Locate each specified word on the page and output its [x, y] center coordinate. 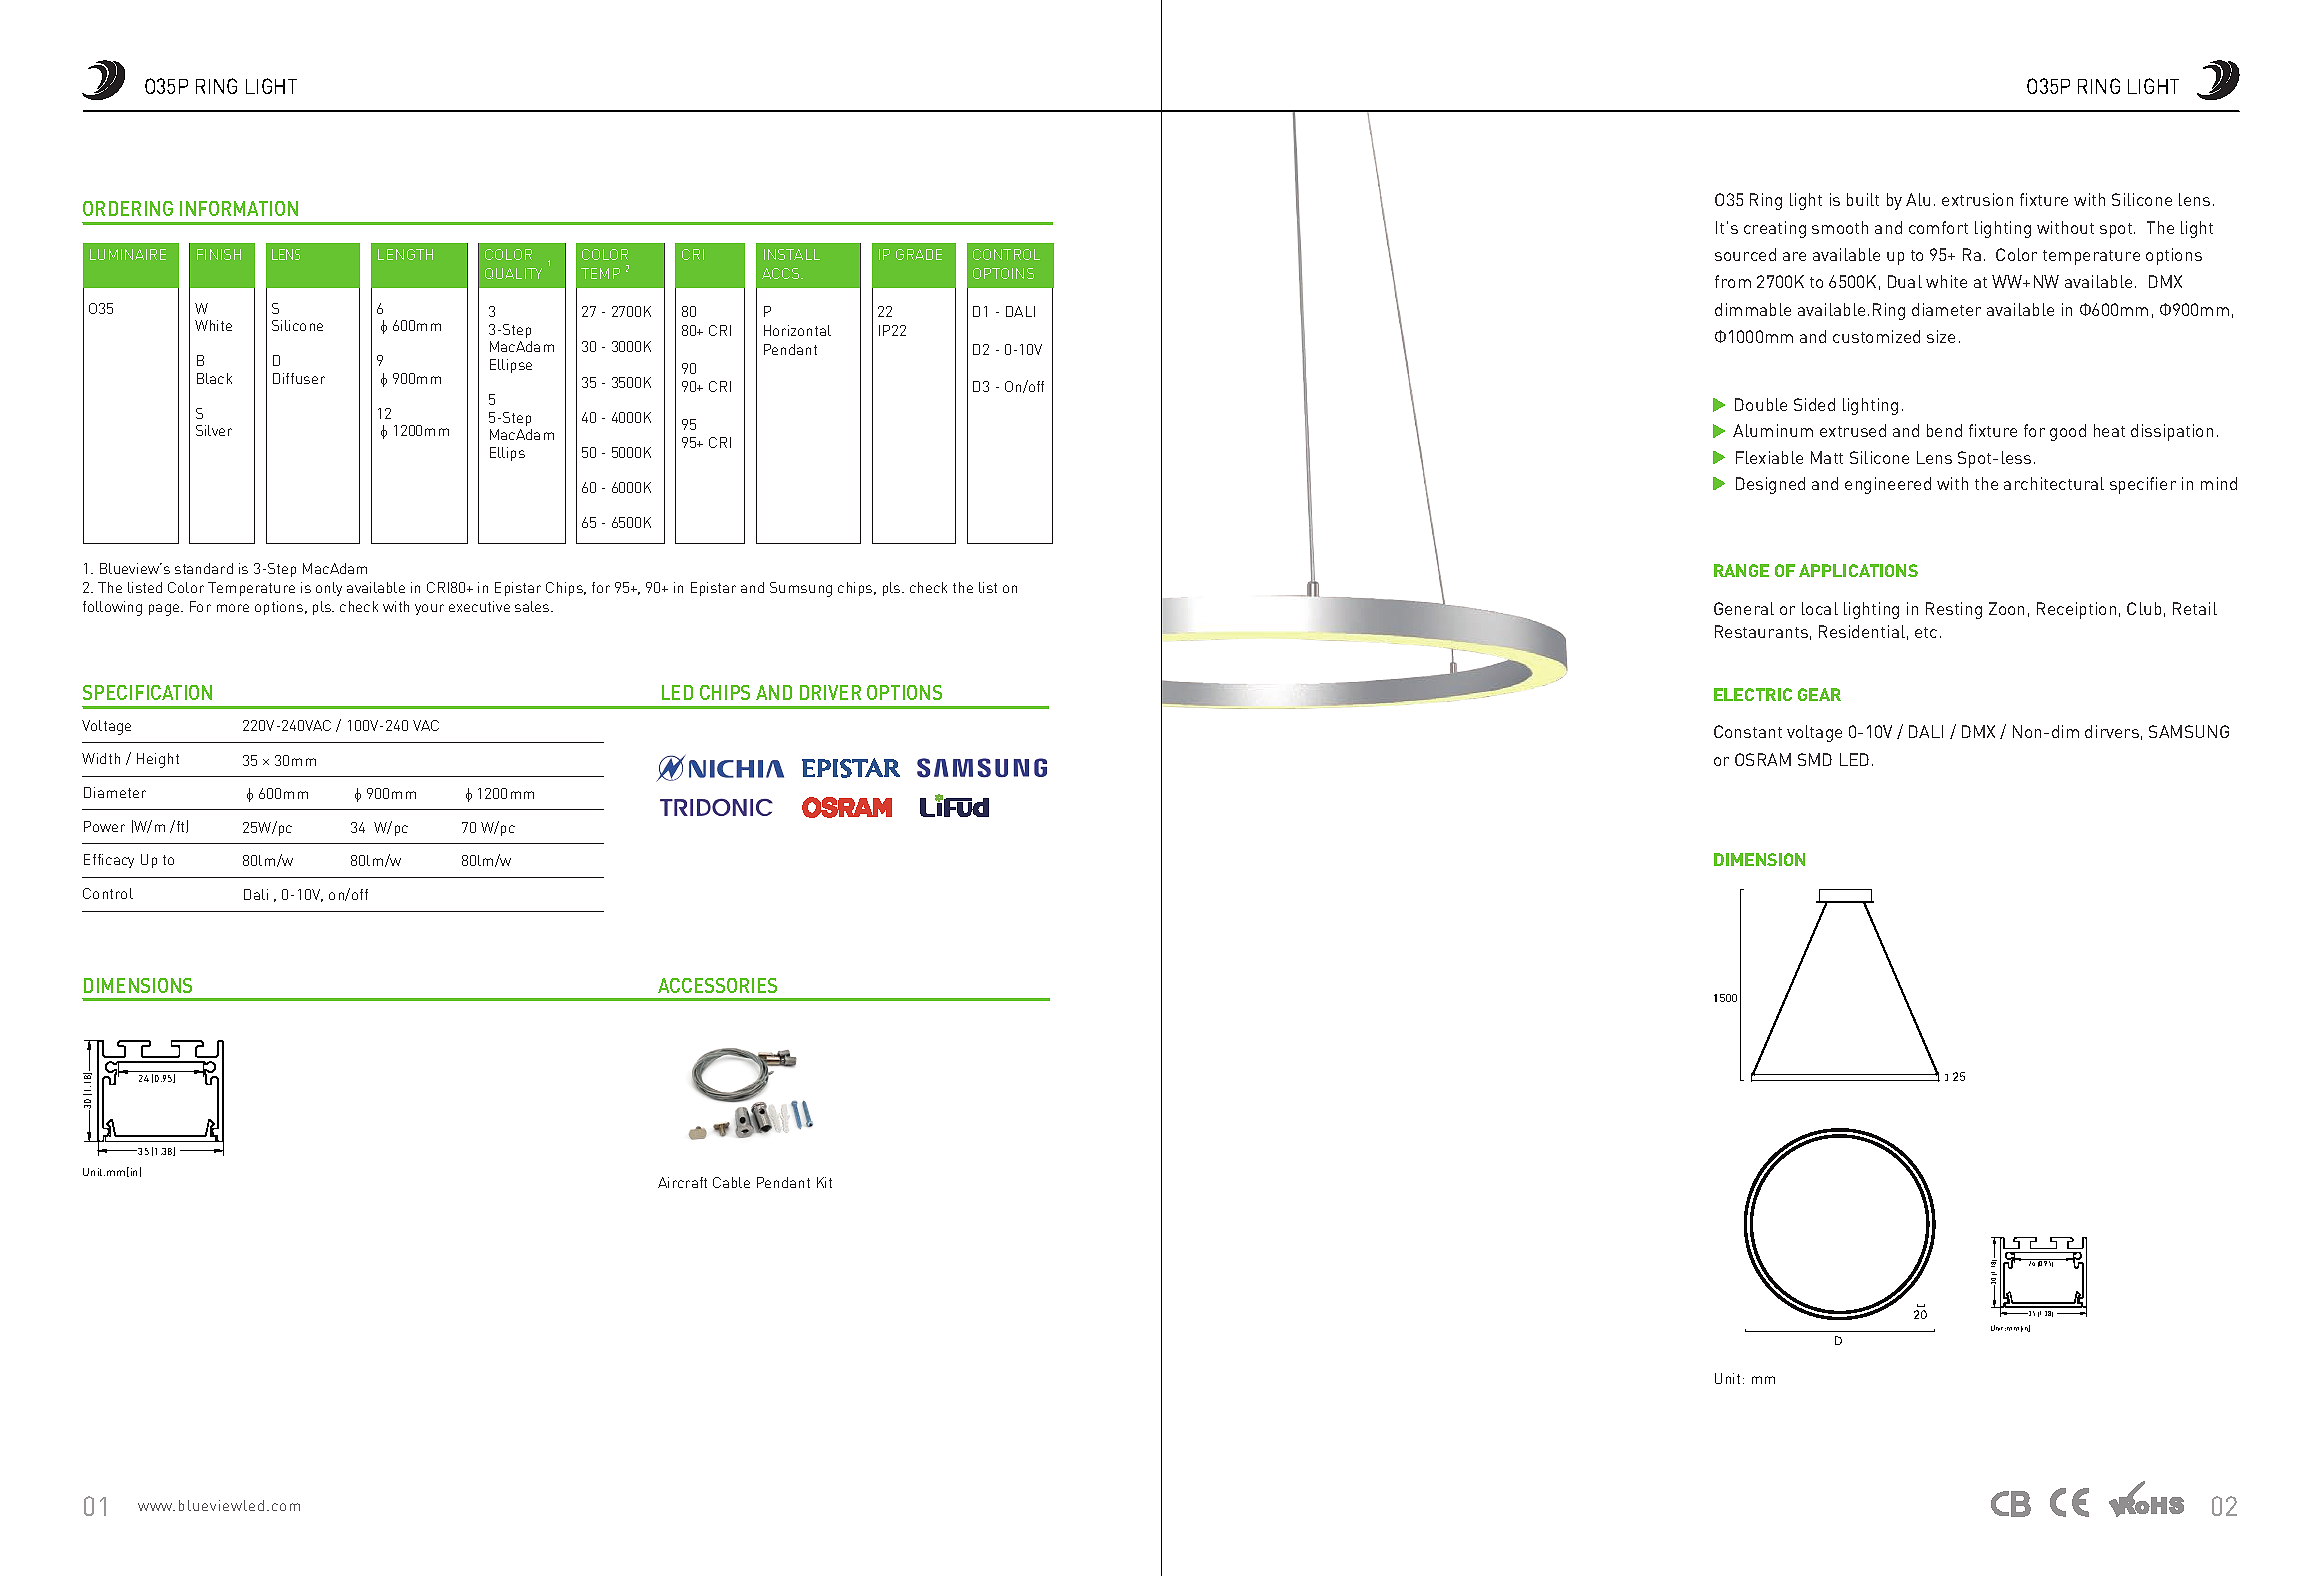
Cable [731, 1182]
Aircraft [682, 1182]
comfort [1938, 227]
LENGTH [405, 254]
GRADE [919, 254]
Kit [824, 1182]
